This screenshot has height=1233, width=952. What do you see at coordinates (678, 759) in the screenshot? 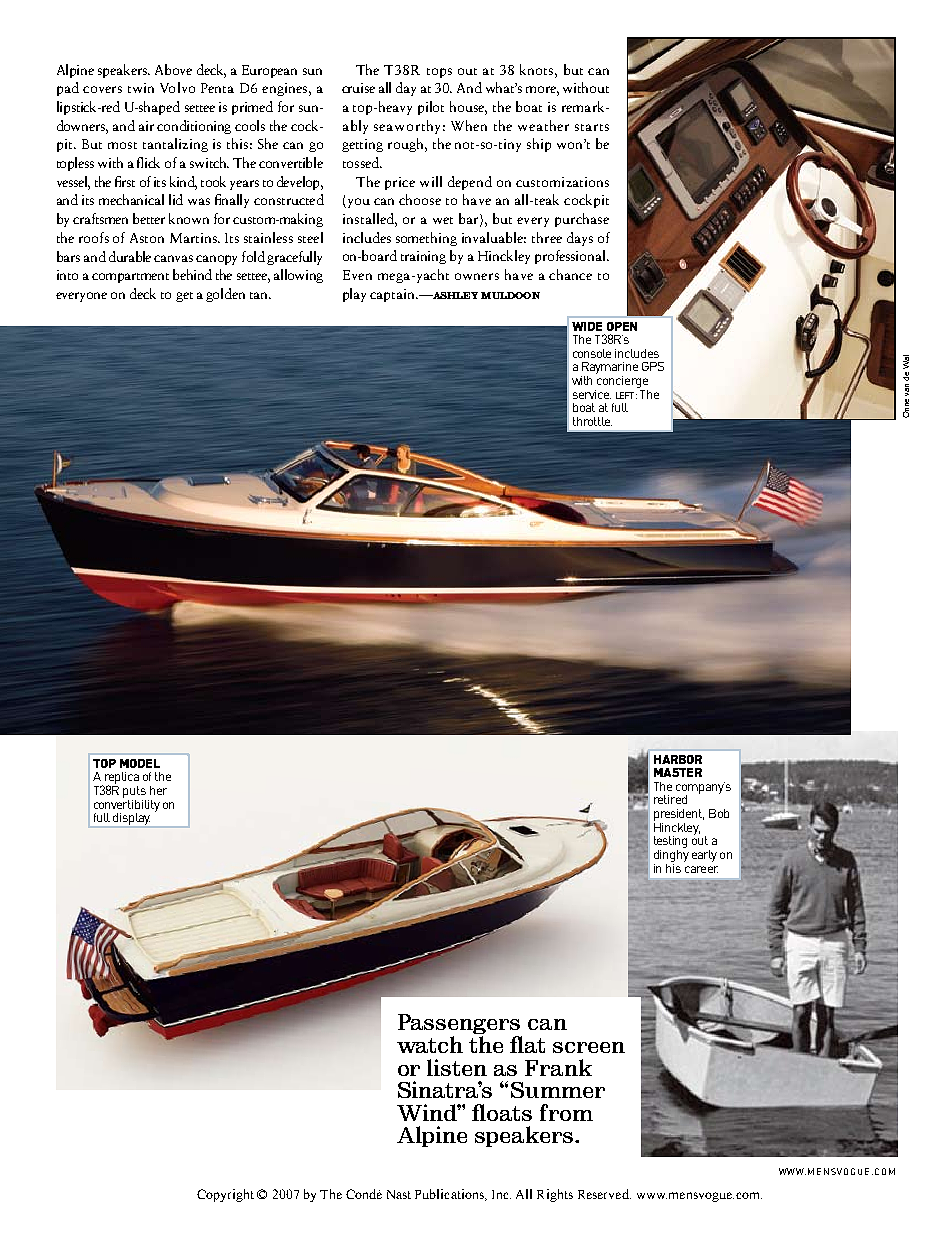
I see `harbor` at bounding box center [678, 759].
